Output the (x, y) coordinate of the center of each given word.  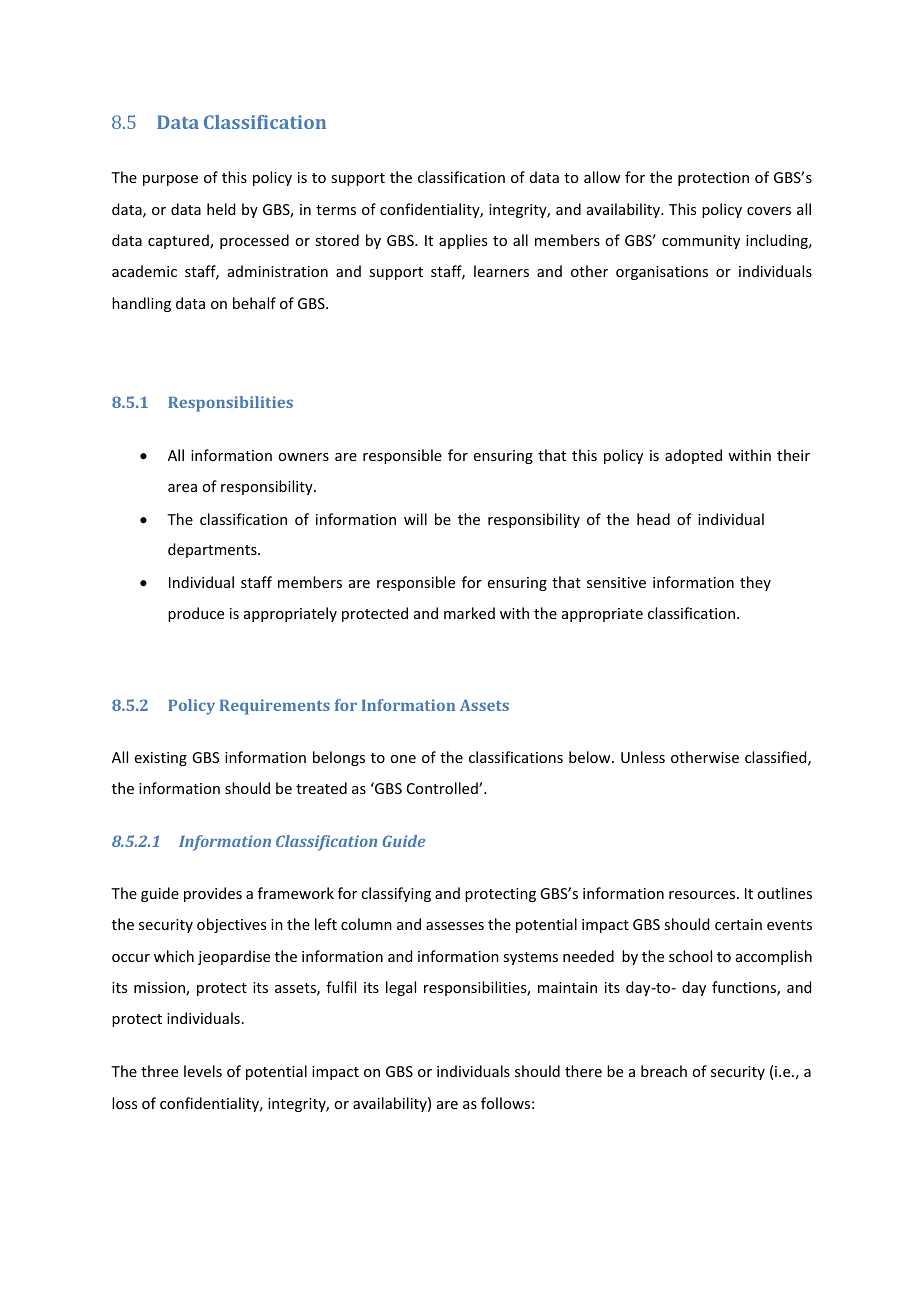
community (701, 242)
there (583, 1071)
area (182, 488)
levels (203, 1071)
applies (463, 241)
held (221, 209)
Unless (643, 757)
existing (161, 759)
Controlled (443, 788)
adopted (693, 456)
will (415, 519)
